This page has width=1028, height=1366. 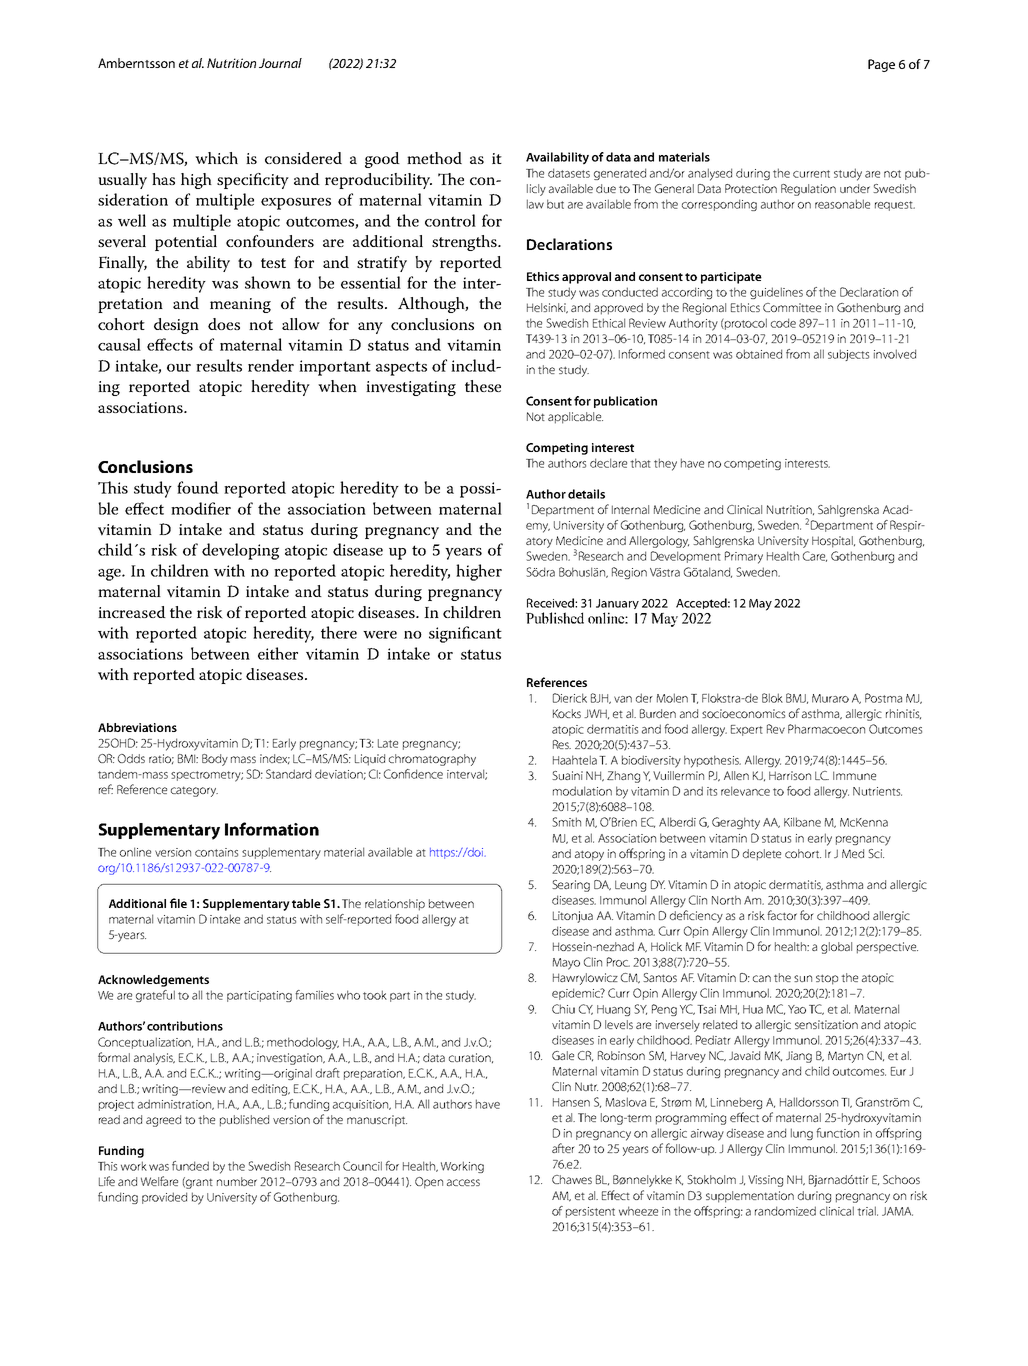 What do you see at coordinates (833, 542) in the page?
I see `Hospital` at bounding box center [833, 542].
